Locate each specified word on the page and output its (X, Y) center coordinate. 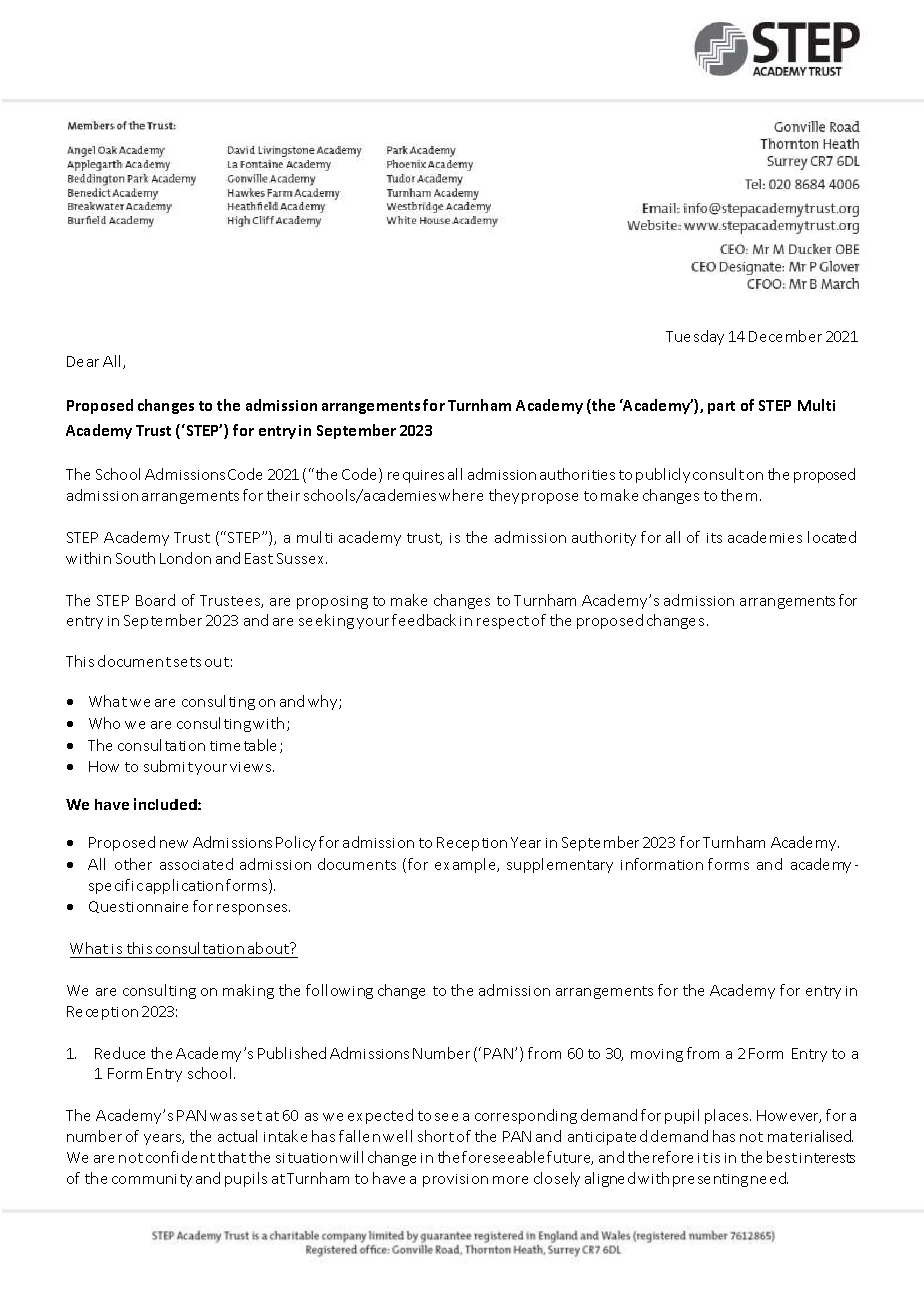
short (436, 1136)
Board (155, 600)
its (714, 538)
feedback (424, 620)
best (782, 1157)
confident (180, 1157)
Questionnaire (138, 907)
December (785, 336)
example (467, 865)
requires (416, 476)
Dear (83, 361)
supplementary (560, 865)
